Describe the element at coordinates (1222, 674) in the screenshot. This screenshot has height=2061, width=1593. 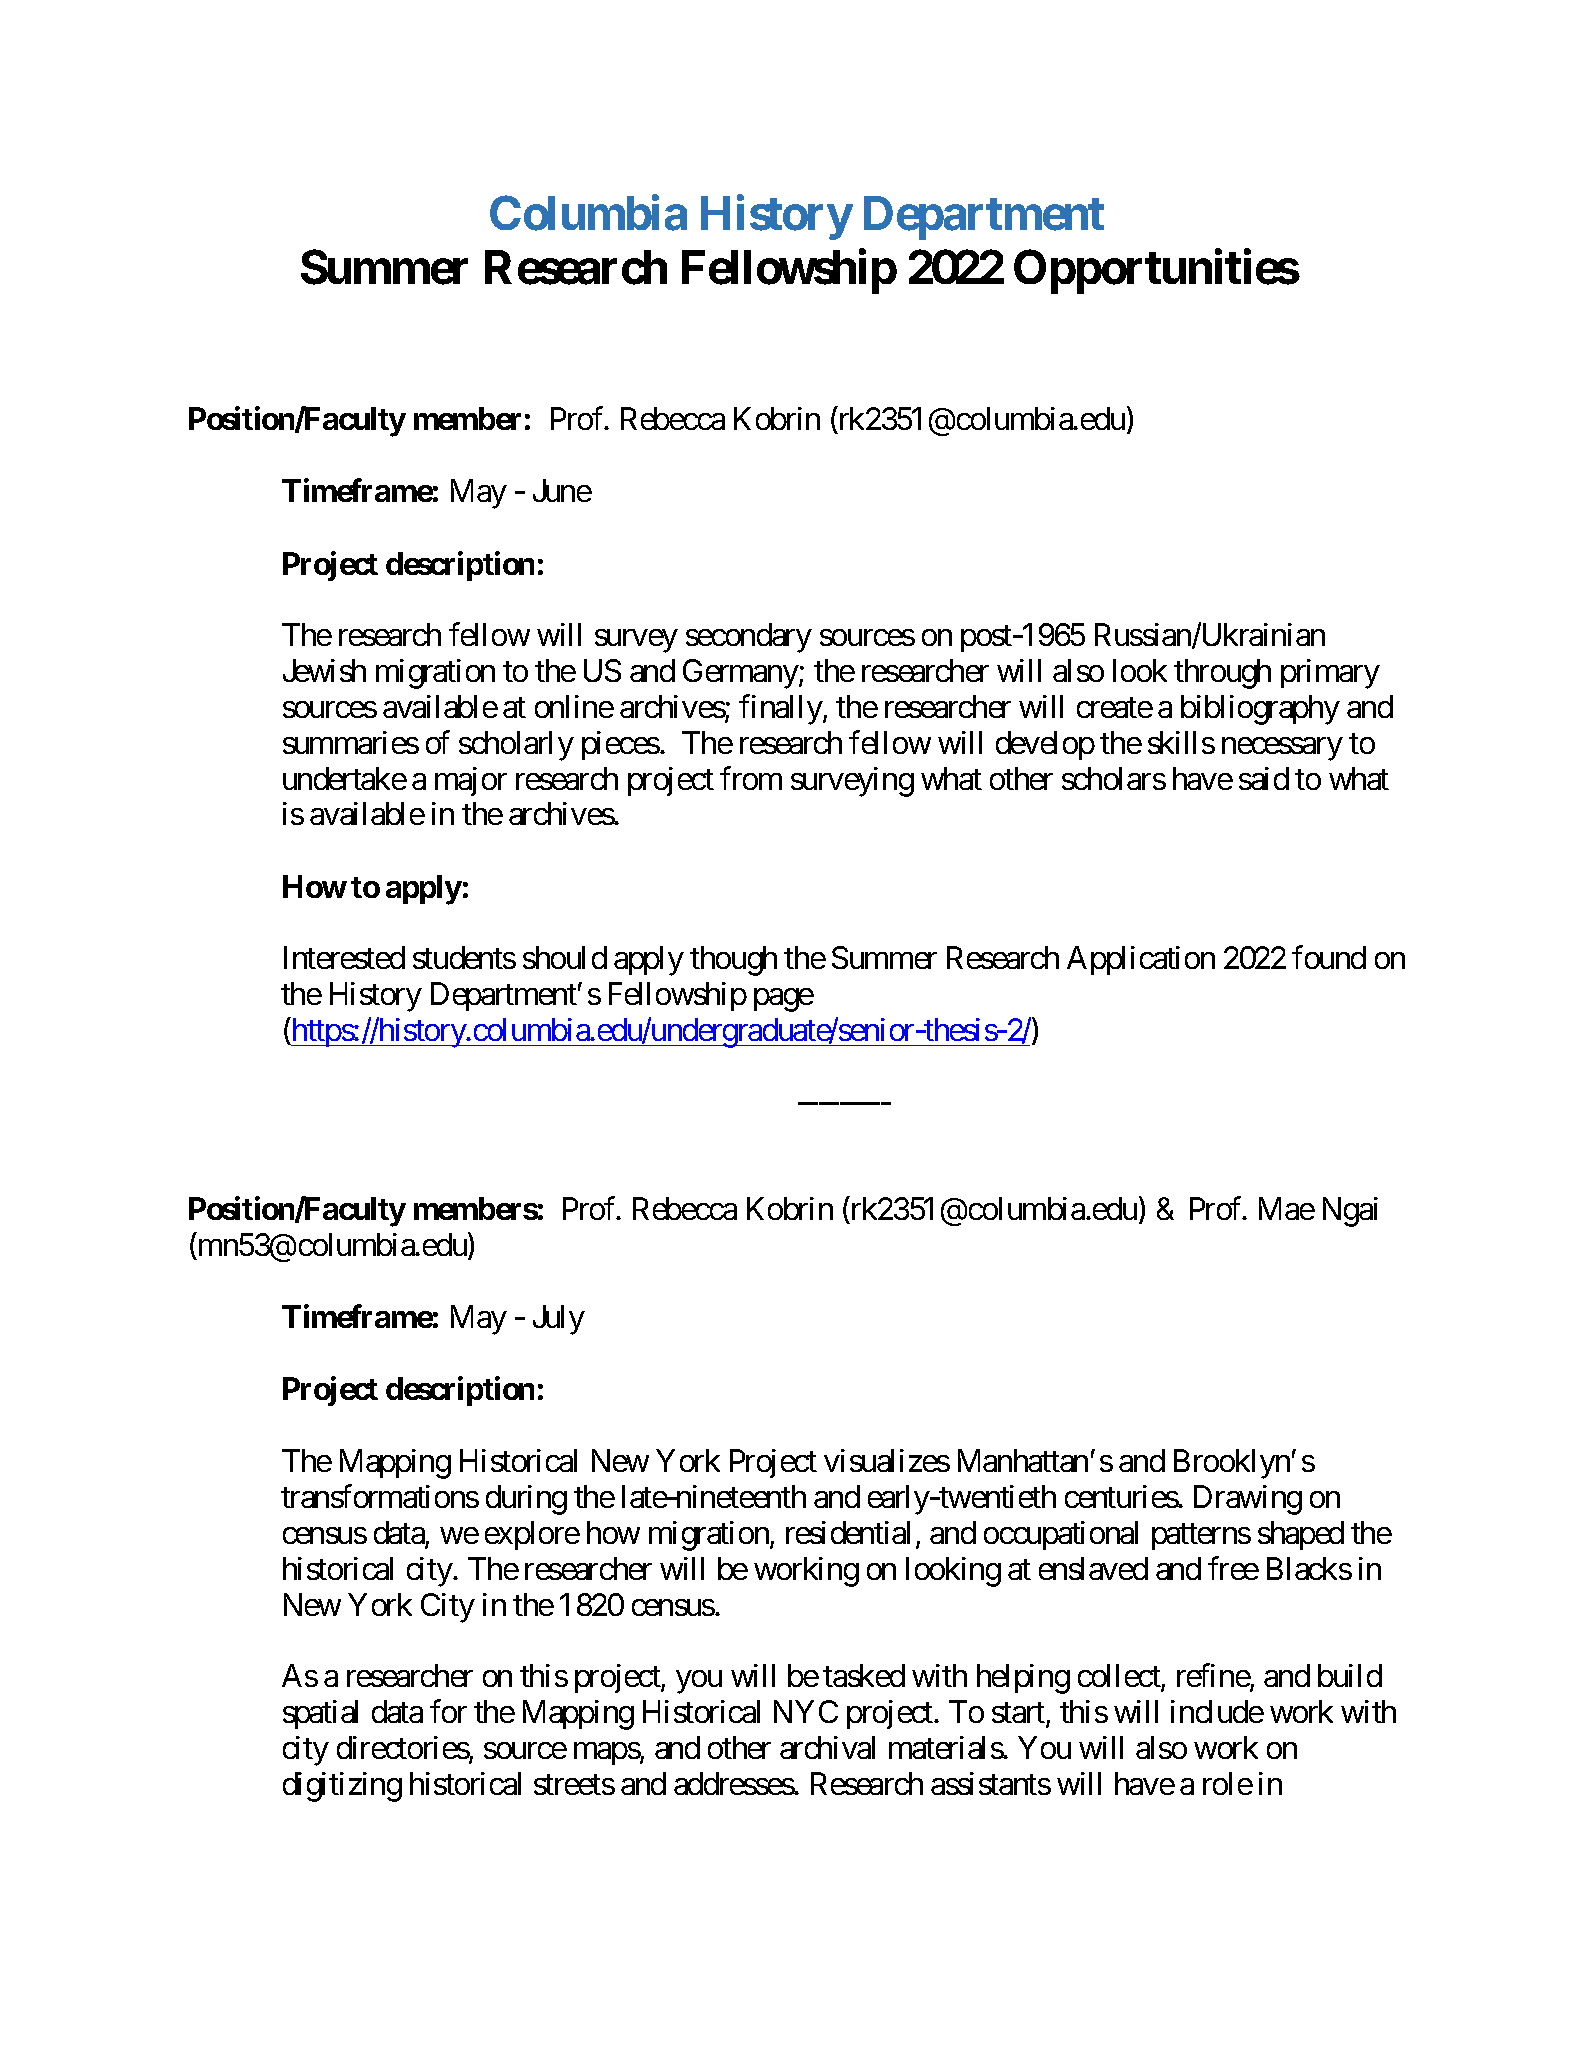
I see `through` at that location.
